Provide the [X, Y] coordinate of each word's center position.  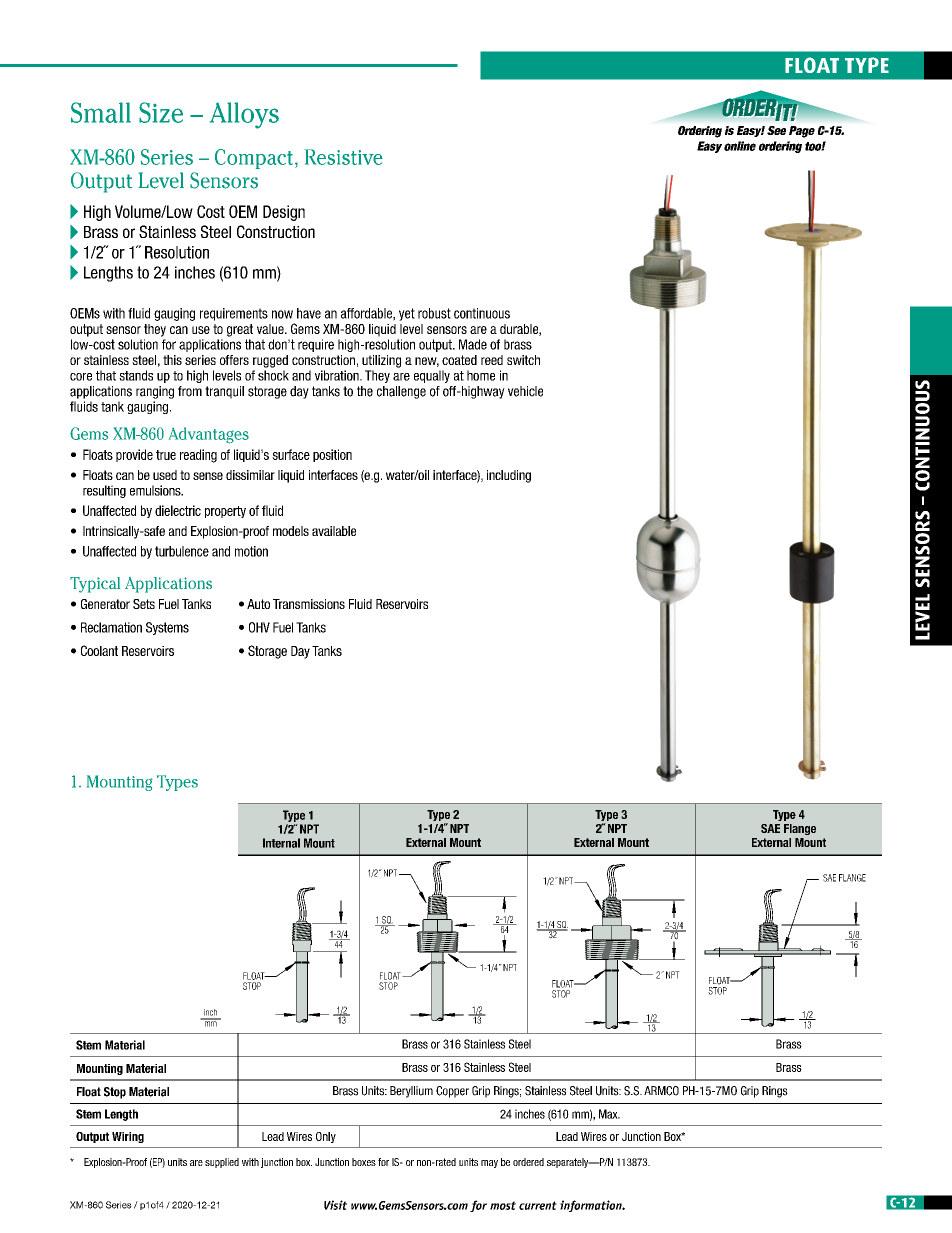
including [509, 476]
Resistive [344, 157]
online [740, 146]
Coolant [99, 650]
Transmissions [309, 604]
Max [609, 1114]
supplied [222, 1163]
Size [161, 112]
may [489, 1164]
